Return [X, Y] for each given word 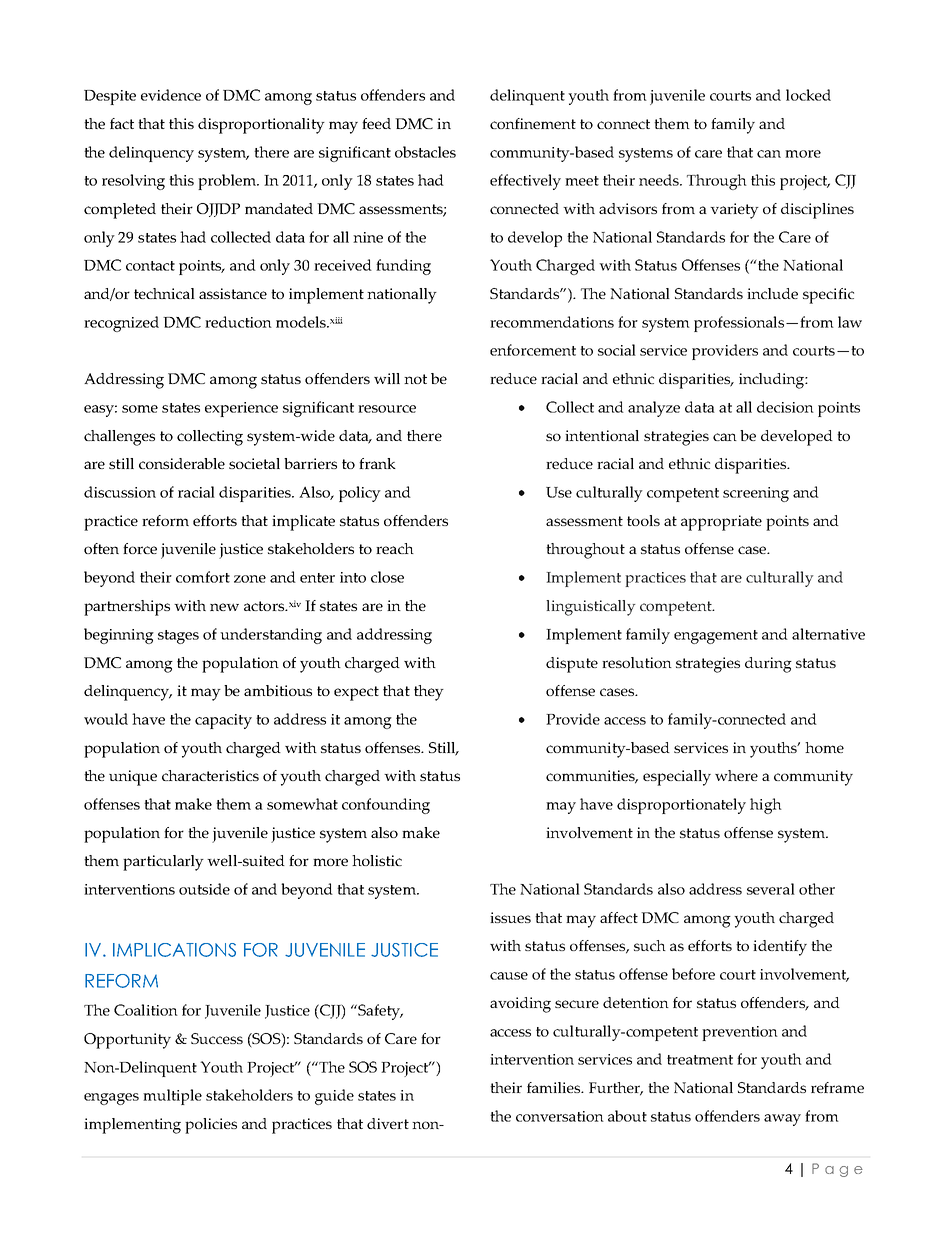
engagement [716, 637]
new [224, 607]
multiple [172, 1097]
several [771, 889]
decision [785, 407]
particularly [163, 863]
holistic [377, 860]
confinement [533, 123]
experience [241, 409]
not [415, 379]
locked [808, 95]
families [555, 1087]
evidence [171, 95]
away [782, 1120]
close [387, 577]
